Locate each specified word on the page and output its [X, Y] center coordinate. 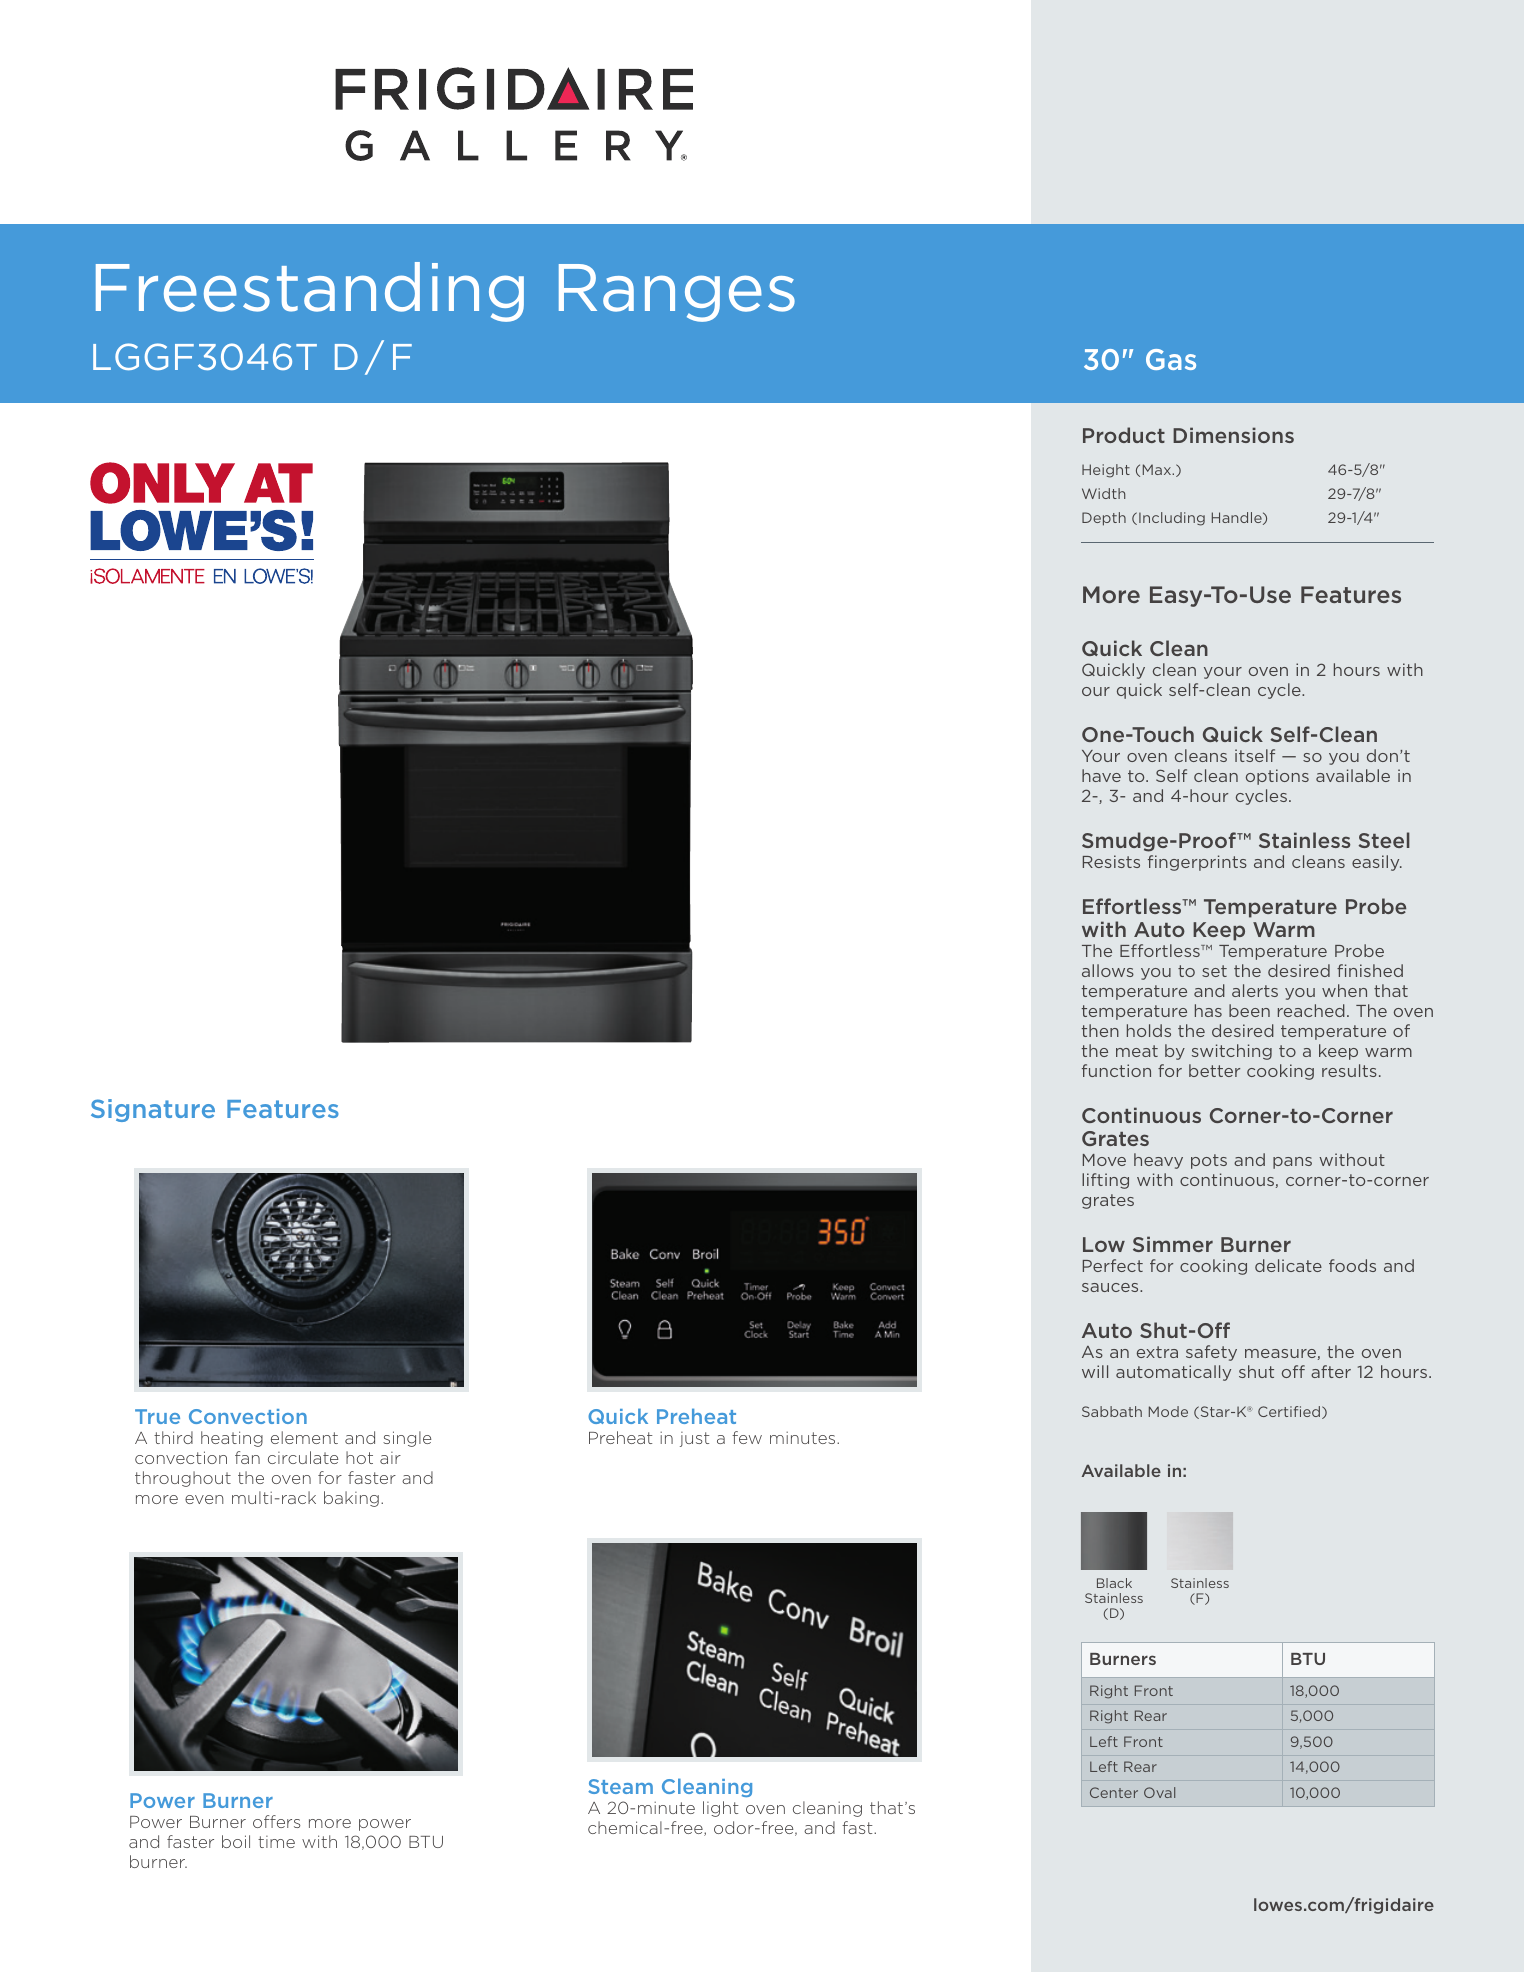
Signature [153, 1110]
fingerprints [1197, 863]
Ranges [677, 293]
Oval [1159, 1792]
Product [1124, 435]
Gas [1171, 359]
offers [276, 1821]
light [720, 1809]
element [304, 1437]
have [1101, 775]
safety [1211, 1353]
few [747, 1437]
